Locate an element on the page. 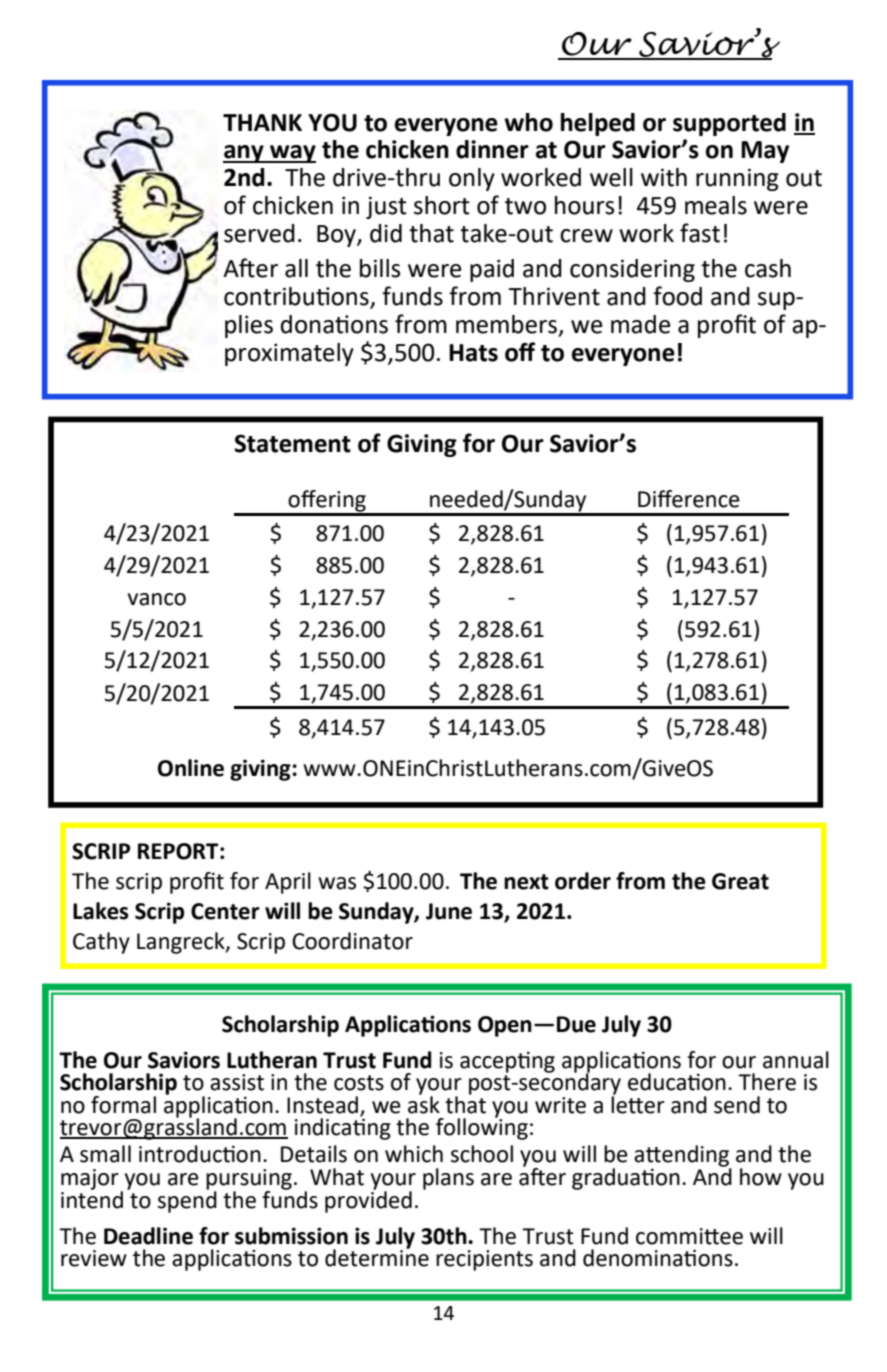  Online is located at coordinates (191, 768).
